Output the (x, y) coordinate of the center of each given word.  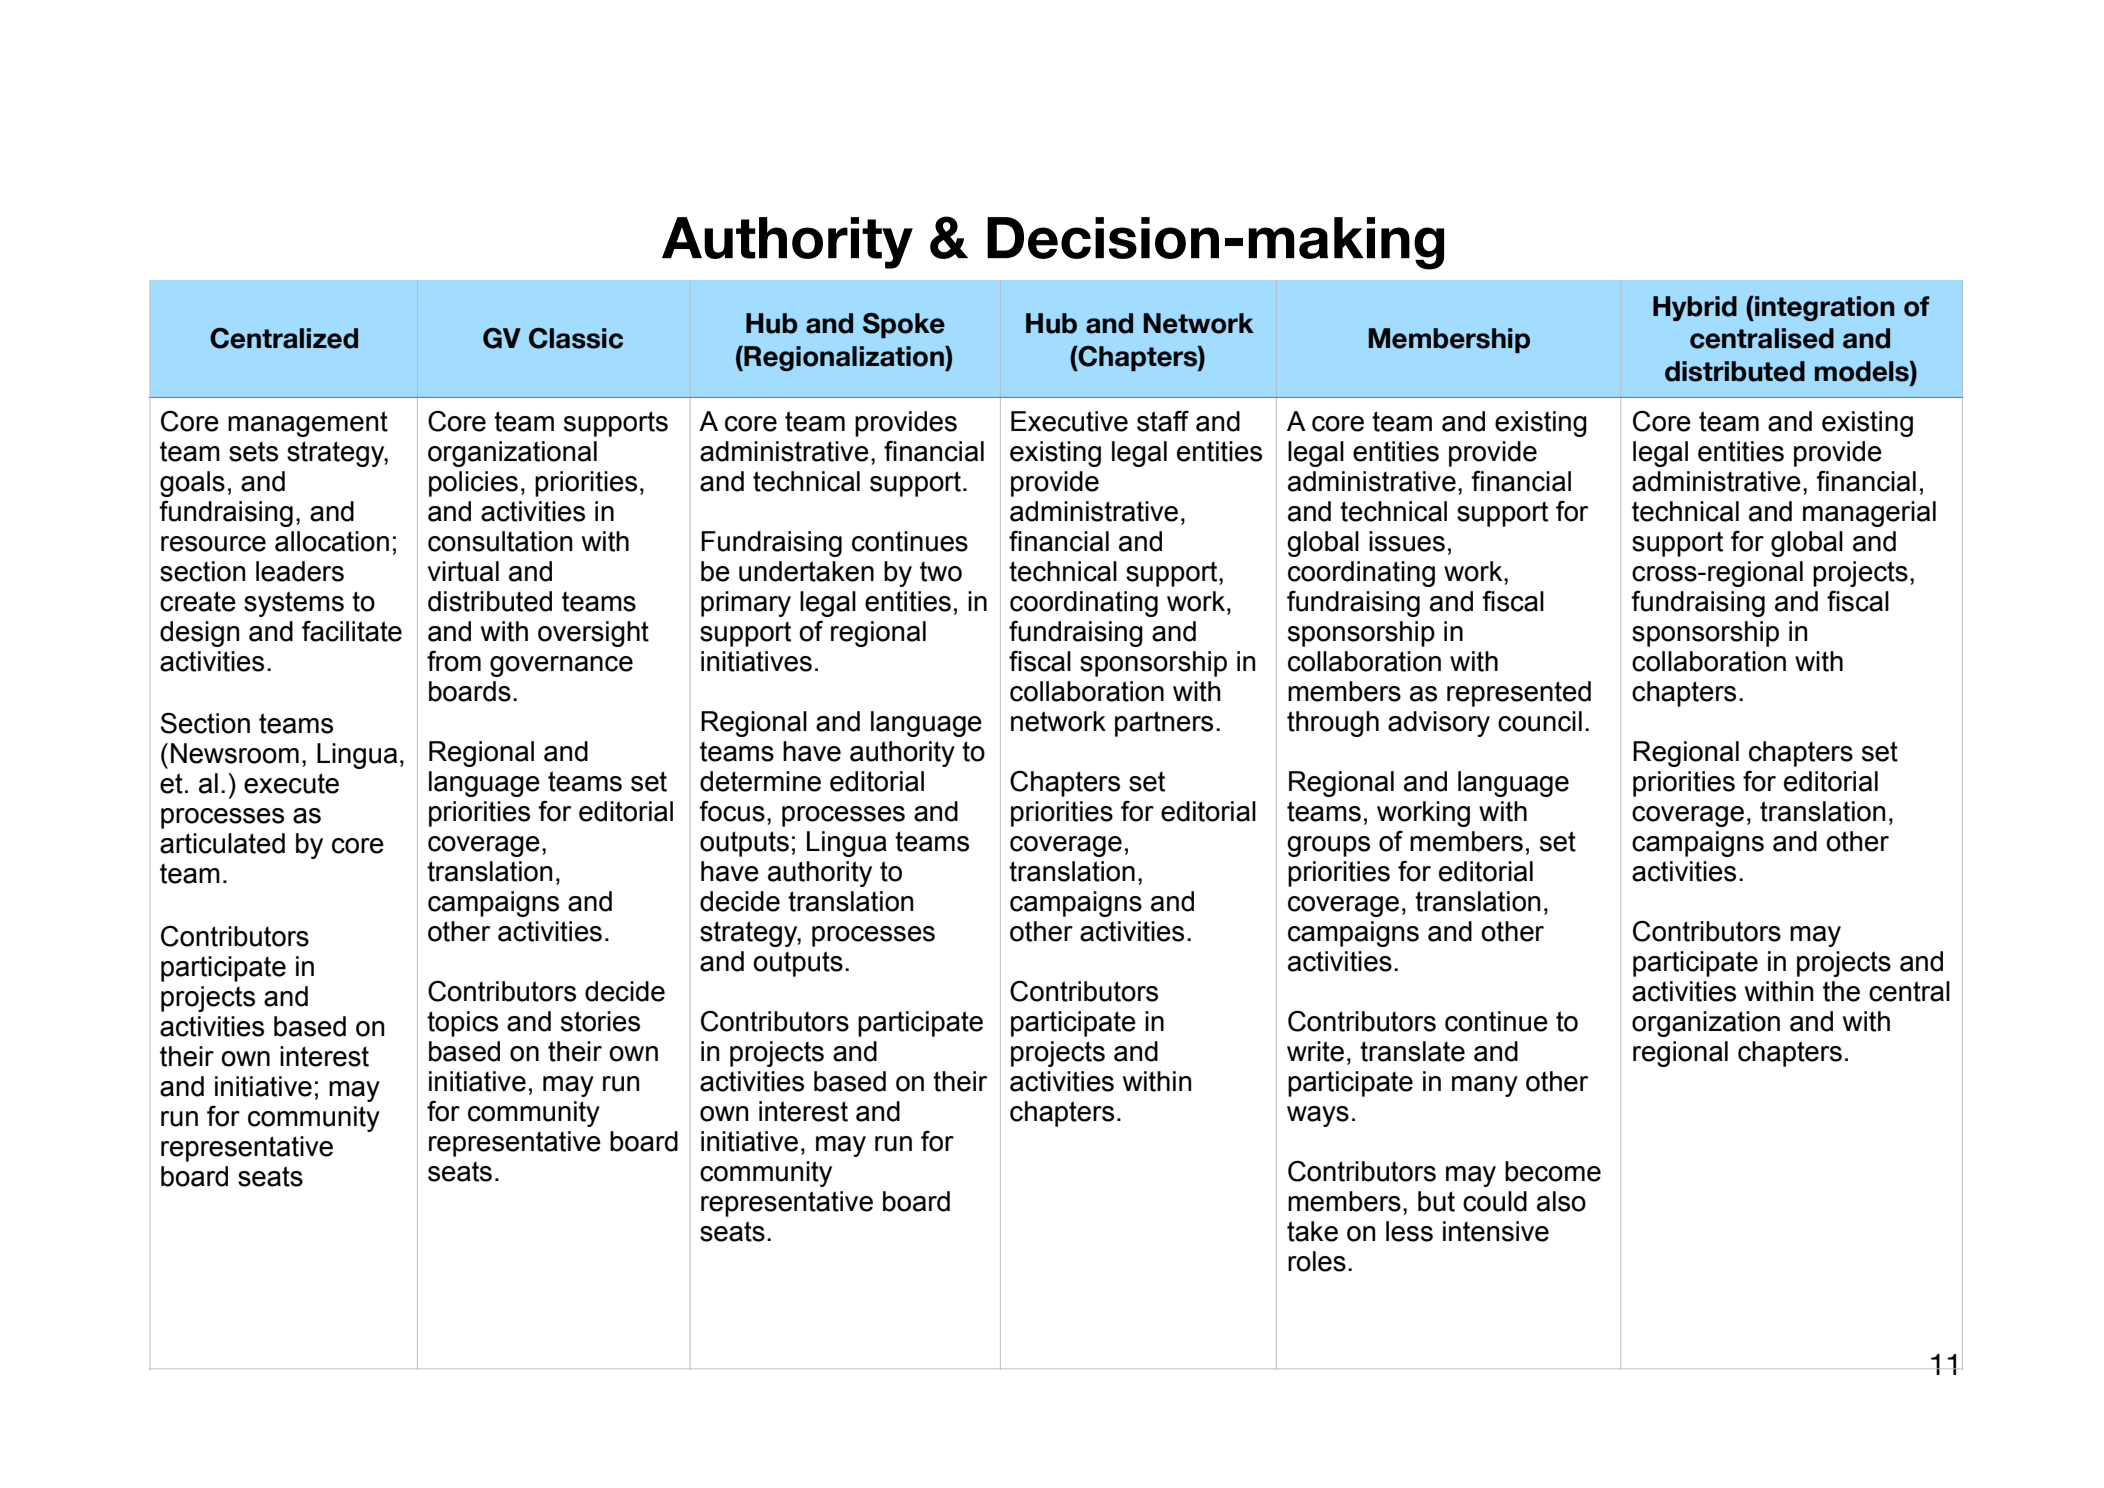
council (1540, 721)
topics (462, 1024)
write (1315, 1051)
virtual (463, 571)
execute (291, 783)
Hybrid (1695, 308)
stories (600, 1021)
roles (1317, 1261)
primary (746, 604)
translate (1412, 1051)
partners (1164, 724)
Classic (576, 338)
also (1561, 1201)
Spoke (904, 325)
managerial (1869, 514)
